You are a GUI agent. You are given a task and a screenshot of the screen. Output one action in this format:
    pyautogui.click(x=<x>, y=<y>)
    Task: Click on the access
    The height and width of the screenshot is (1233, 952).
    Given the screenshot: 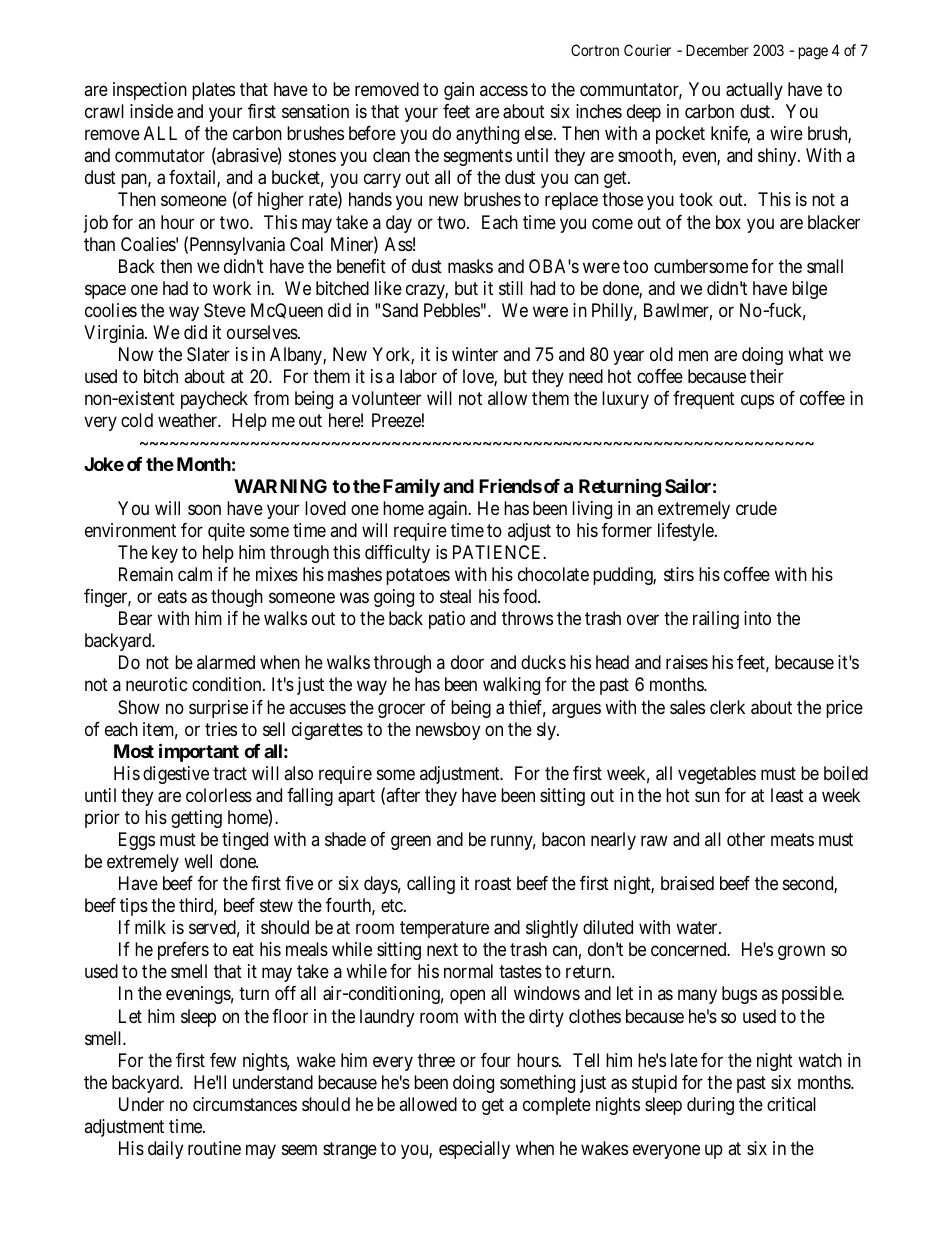 What is the action you would take?
    pyautogui.click(x=504, y=91)
